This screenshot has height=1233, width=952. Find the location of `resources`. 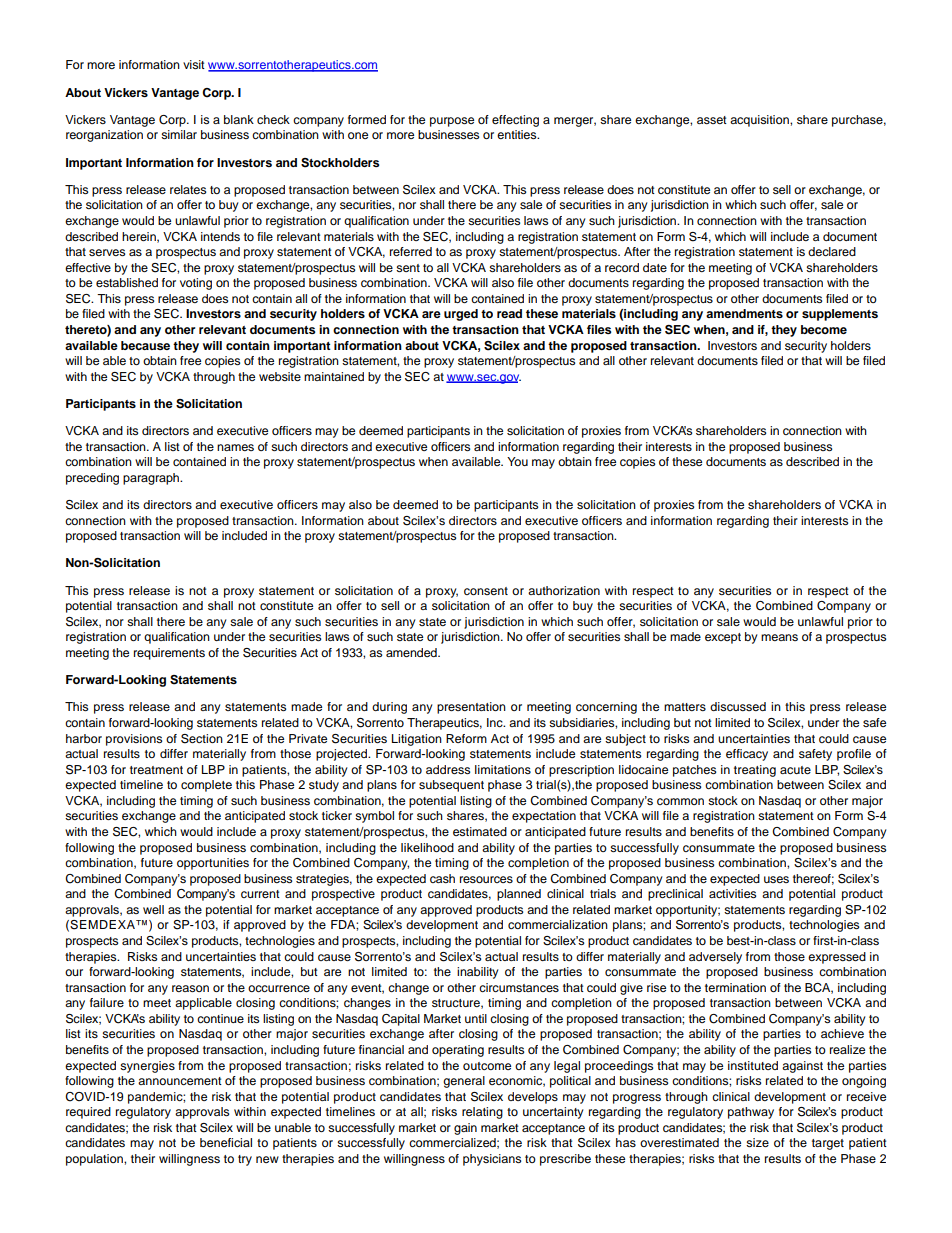

resources is located at coordinates (486, 879).
